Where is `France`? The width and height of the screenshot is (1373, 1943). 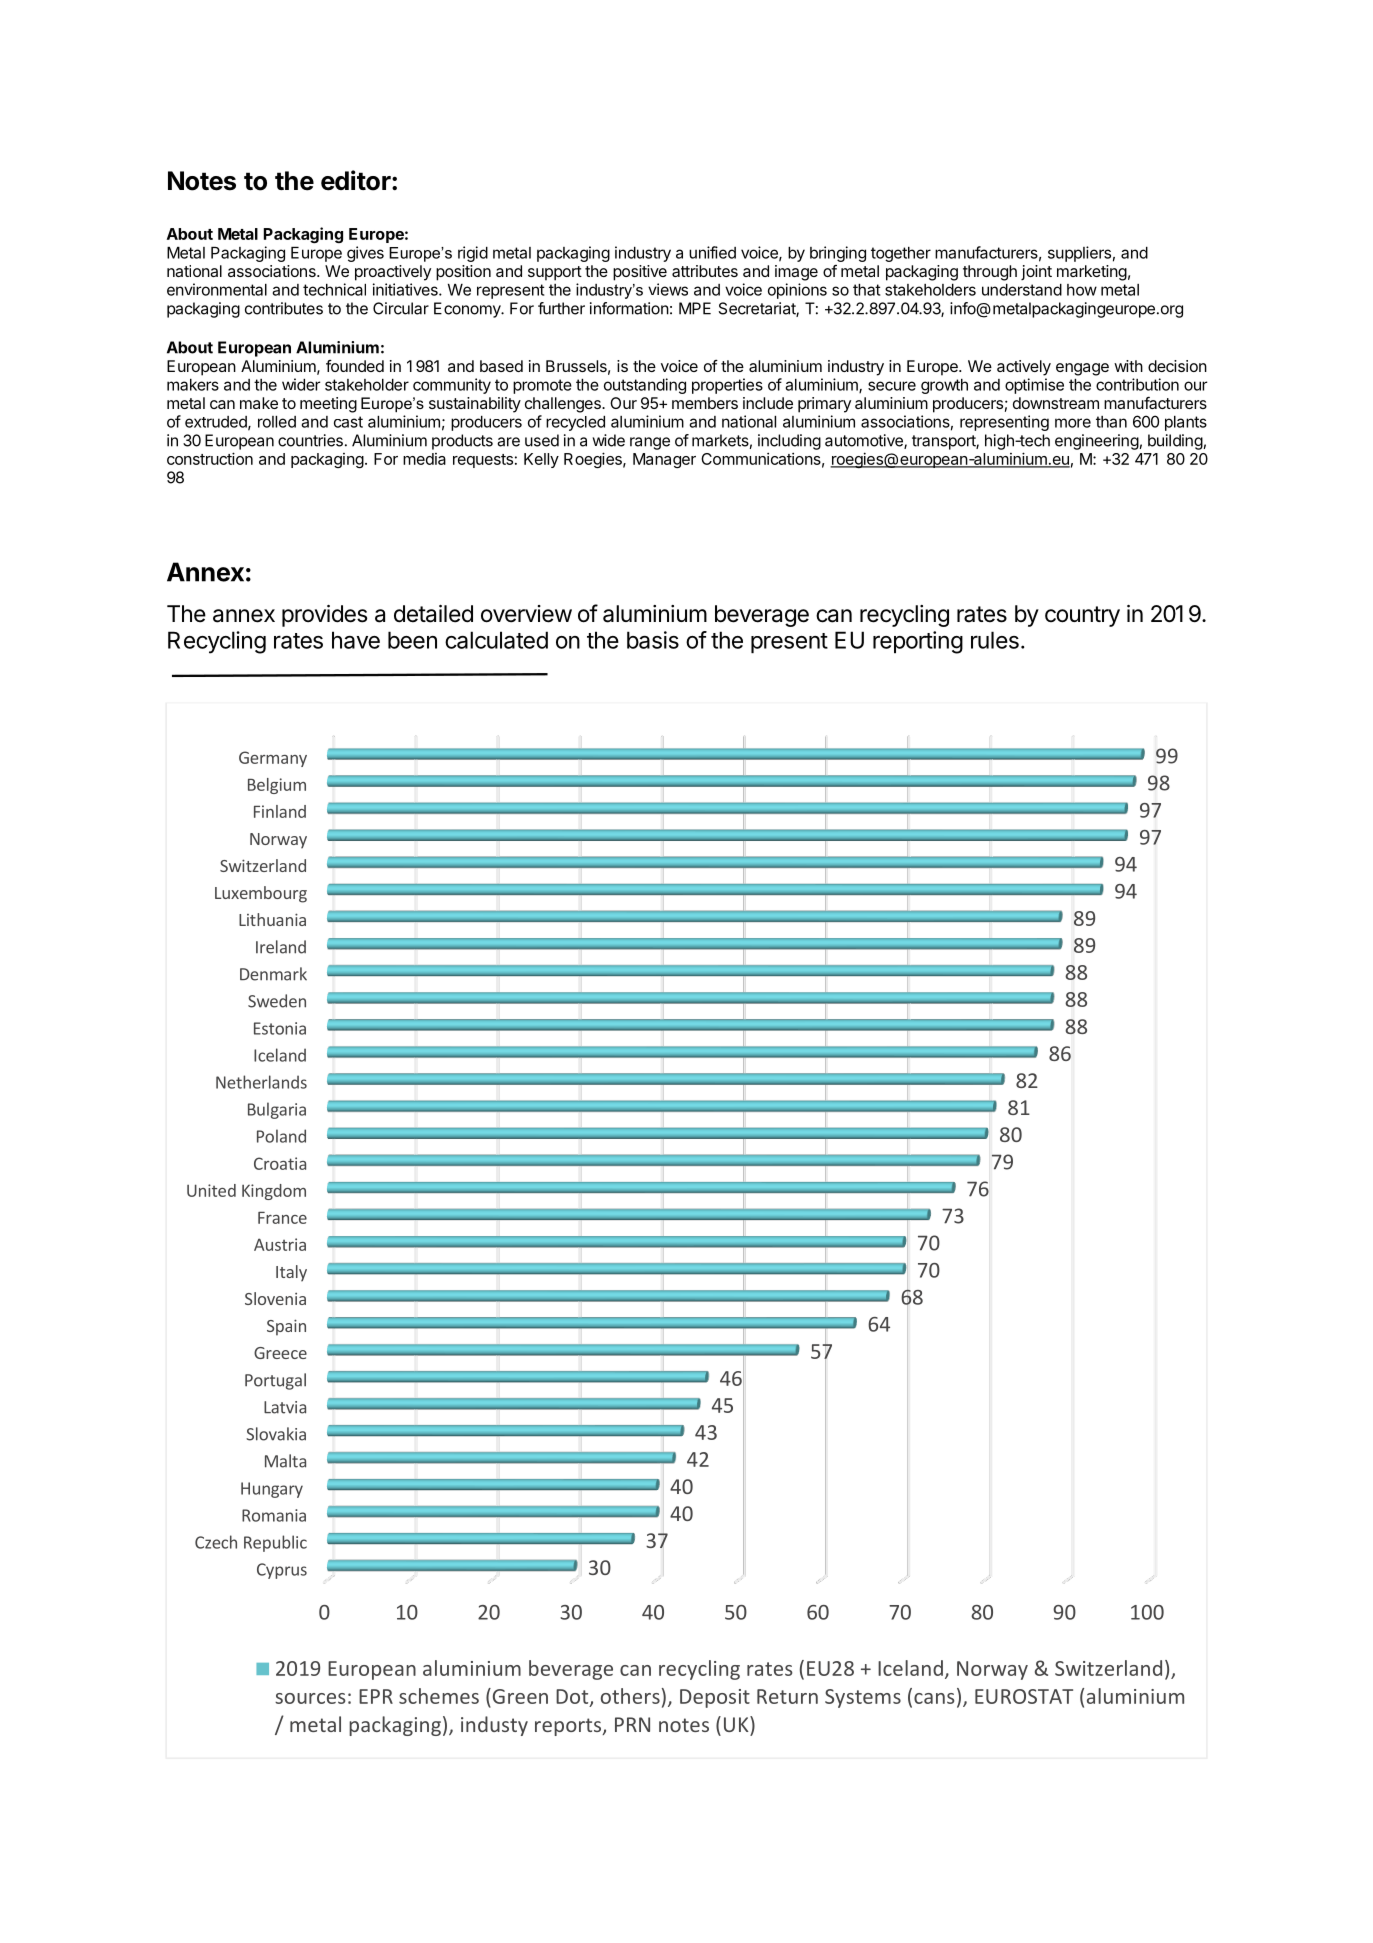
France is located at coordinates (282, 1218).
